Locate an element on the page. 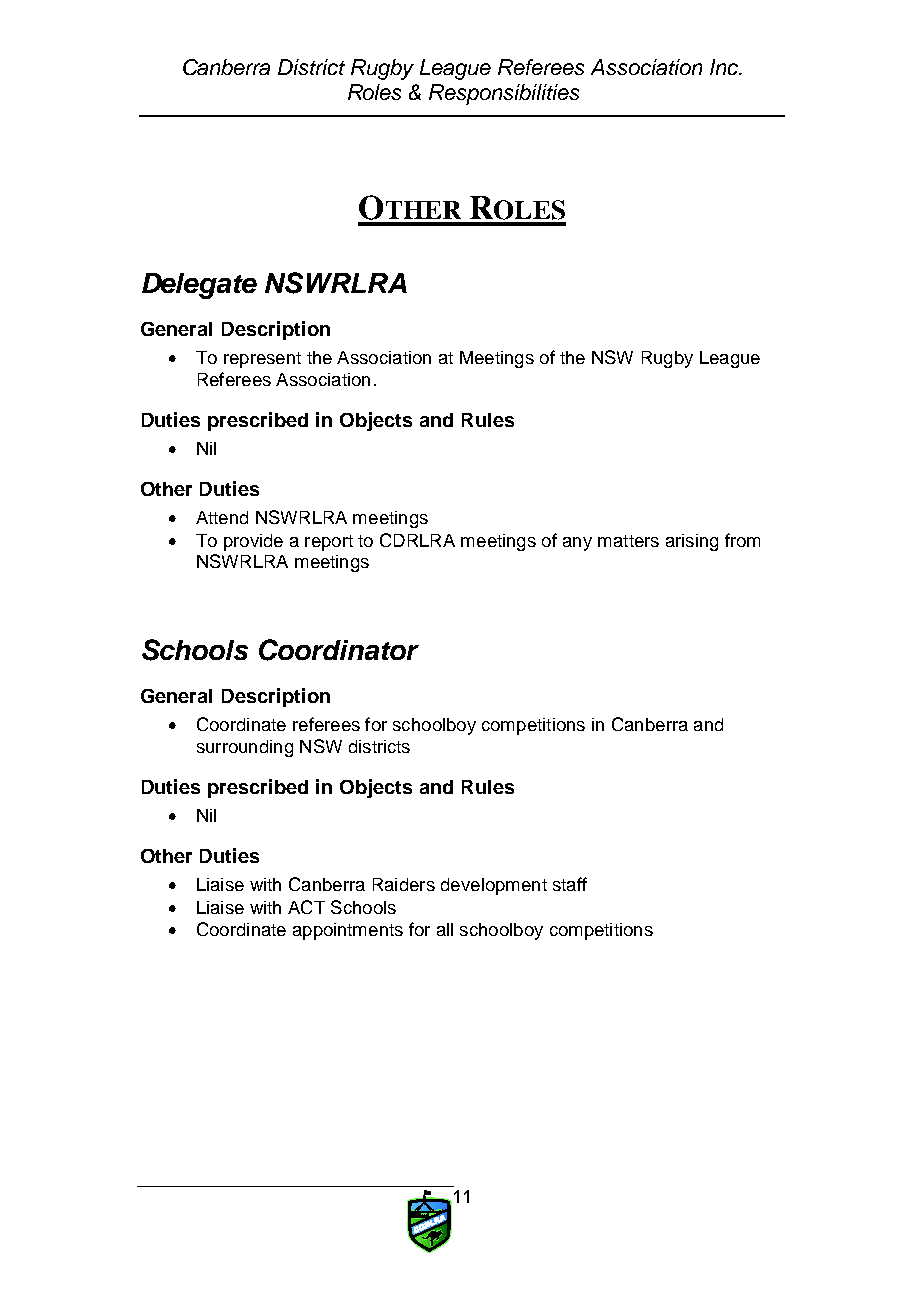  any is located at coordinates (577, 544).
